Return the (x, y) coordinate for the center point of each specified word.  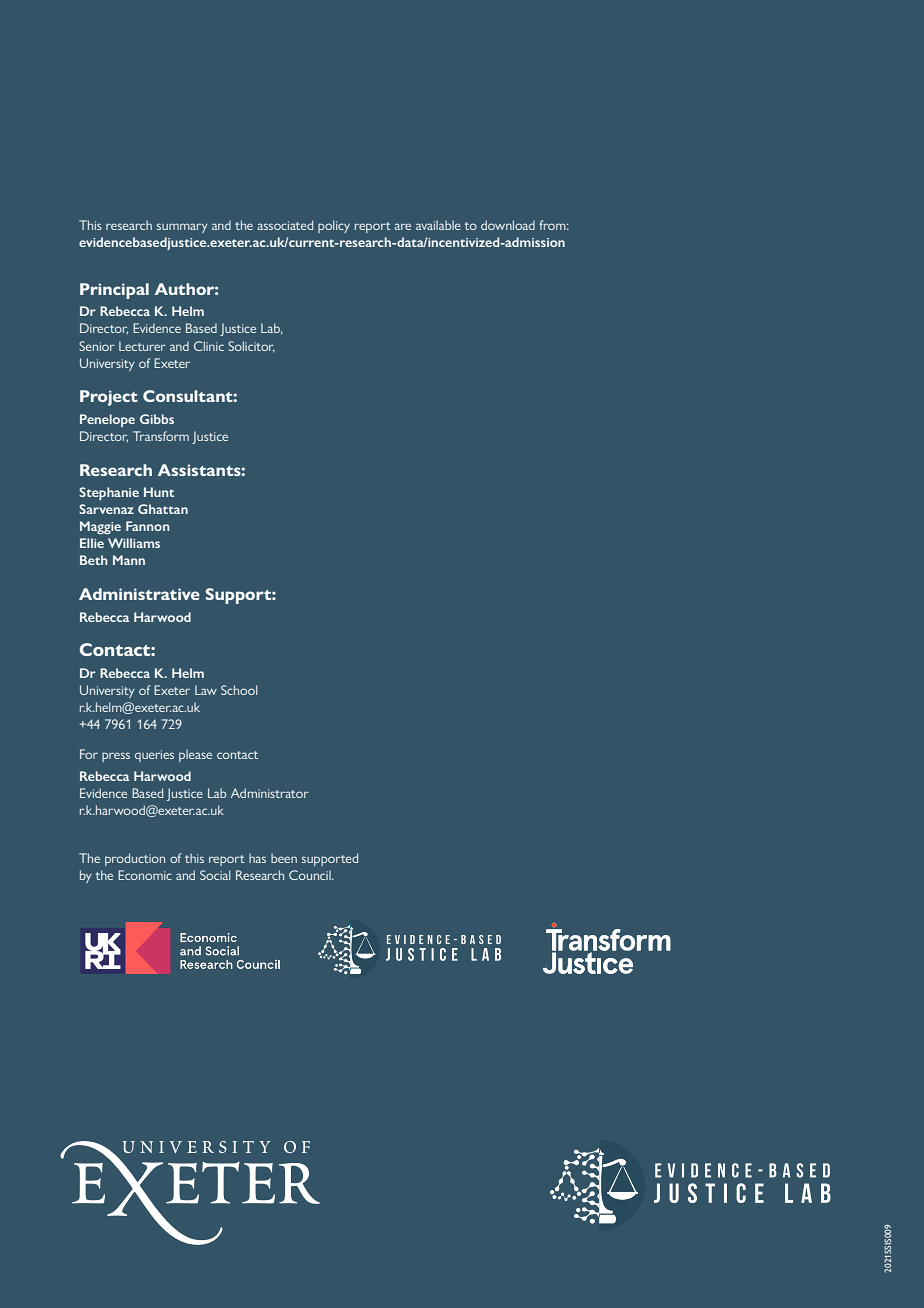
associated (285, 225)
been (284, 858)
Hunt (159, 492)
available (438, 225)
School (239, 690)
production (135, 859)
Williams (134, 543)
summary (182, 228)
